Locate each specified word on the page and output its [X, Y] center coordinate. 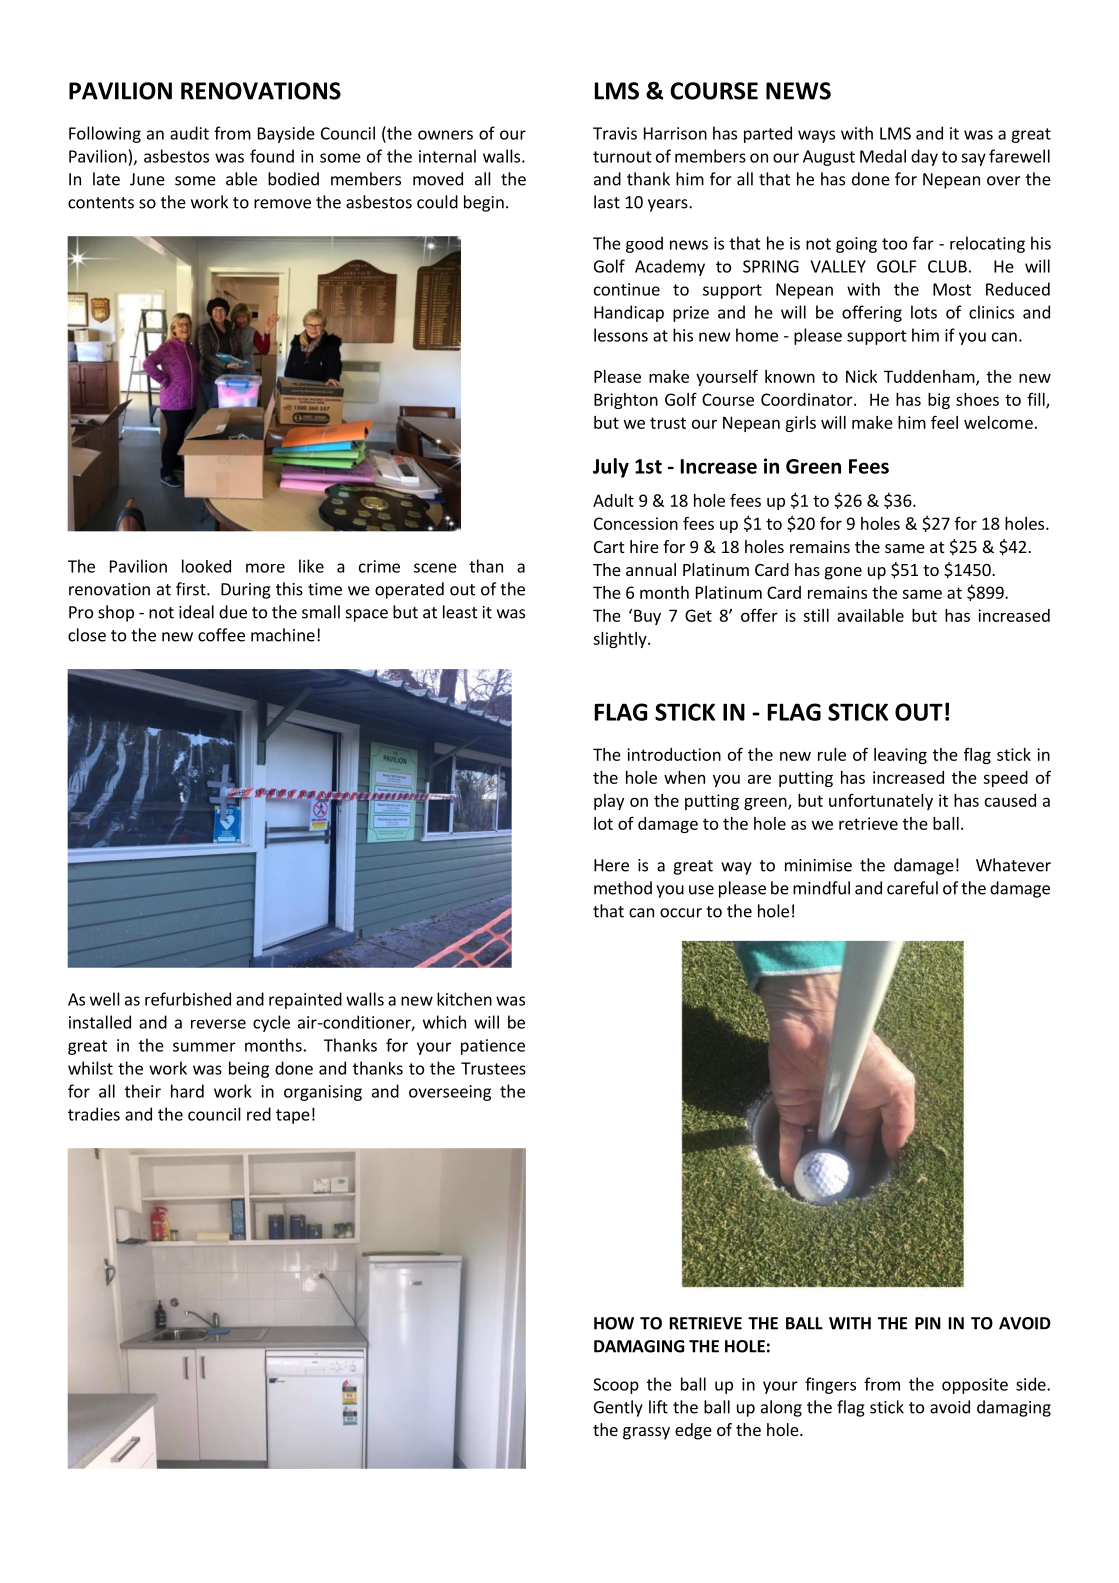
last [607, 202]
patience [493, 1047]
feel [944, 422]
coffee [221, 635]
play [609, 802]
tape [293, 1116]
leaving [900, 756]
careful [912, 888]
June [147, 179]
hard [187, 1091]
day [924, 157]
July [611, 468]
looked [206, 566]
